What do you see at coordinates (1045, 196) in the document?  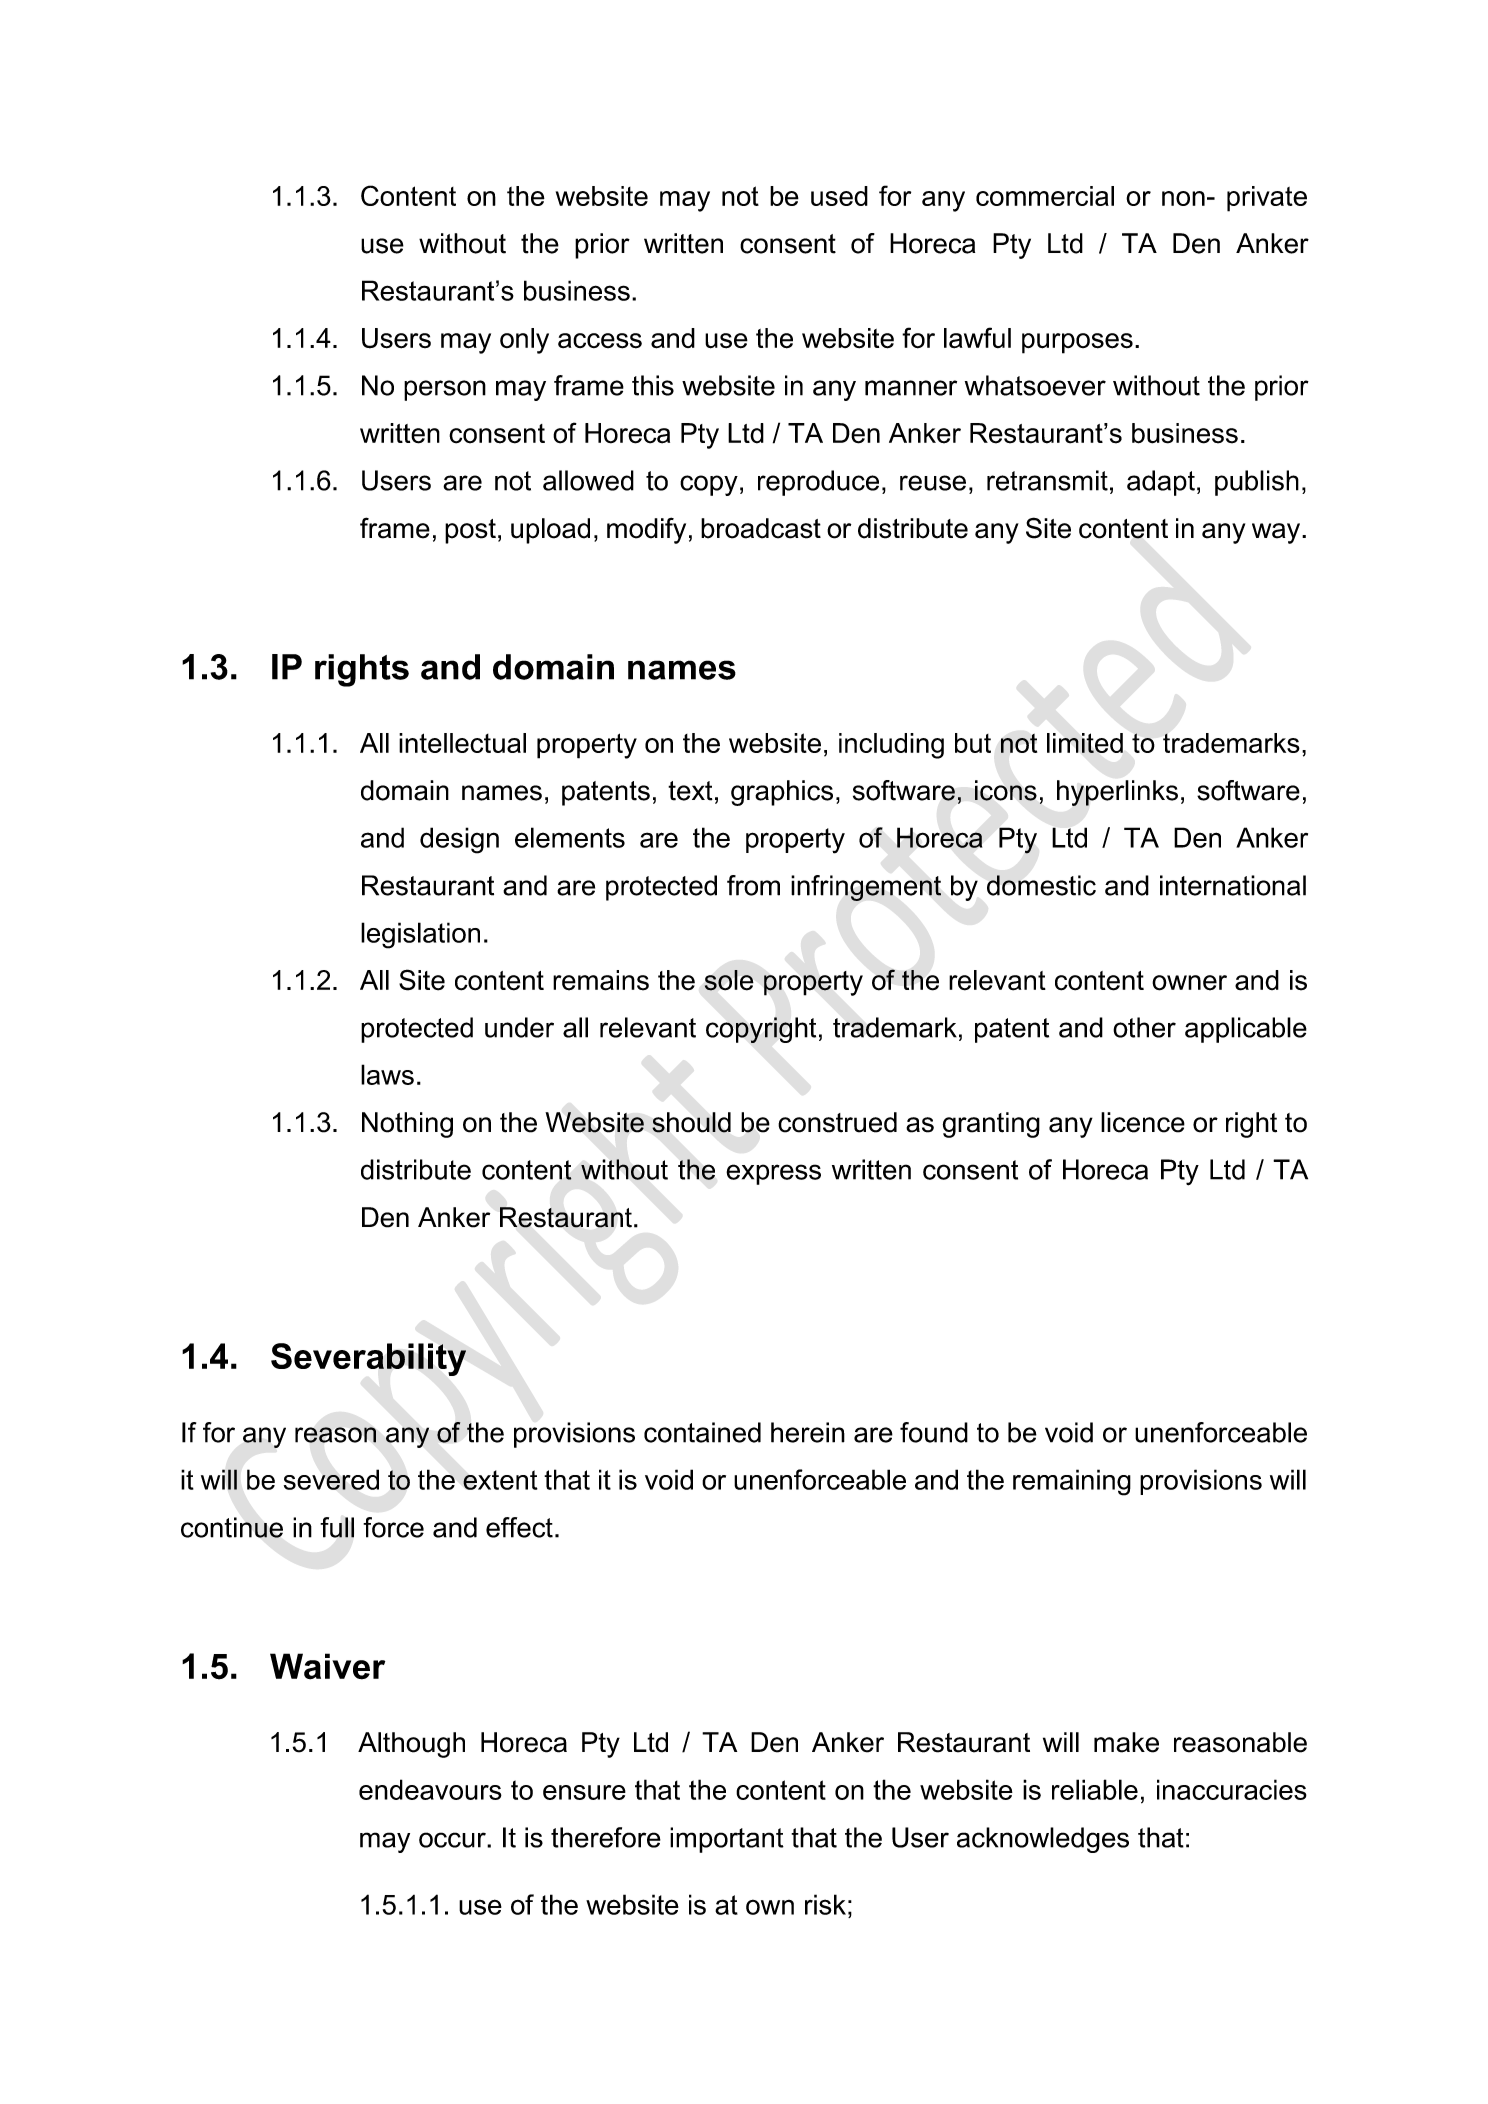 I see `commercial` at bounding box center [1045, 196].
